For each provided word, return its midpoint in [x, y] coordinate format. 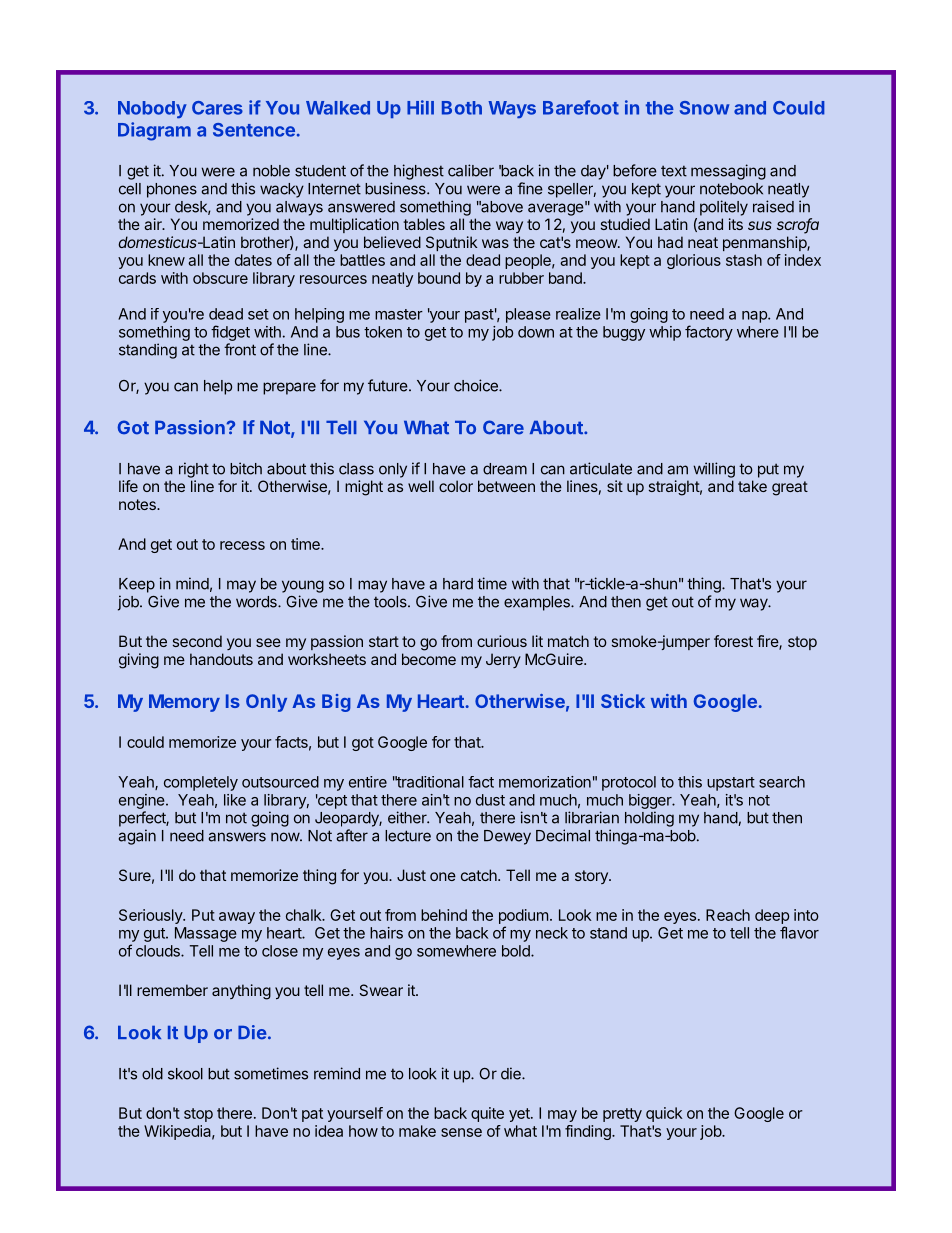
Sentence [254, 130]
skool [185, 1074]
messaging [728, 172]
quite [487, 1114]
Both [462, 108]
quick [664, 1114]
